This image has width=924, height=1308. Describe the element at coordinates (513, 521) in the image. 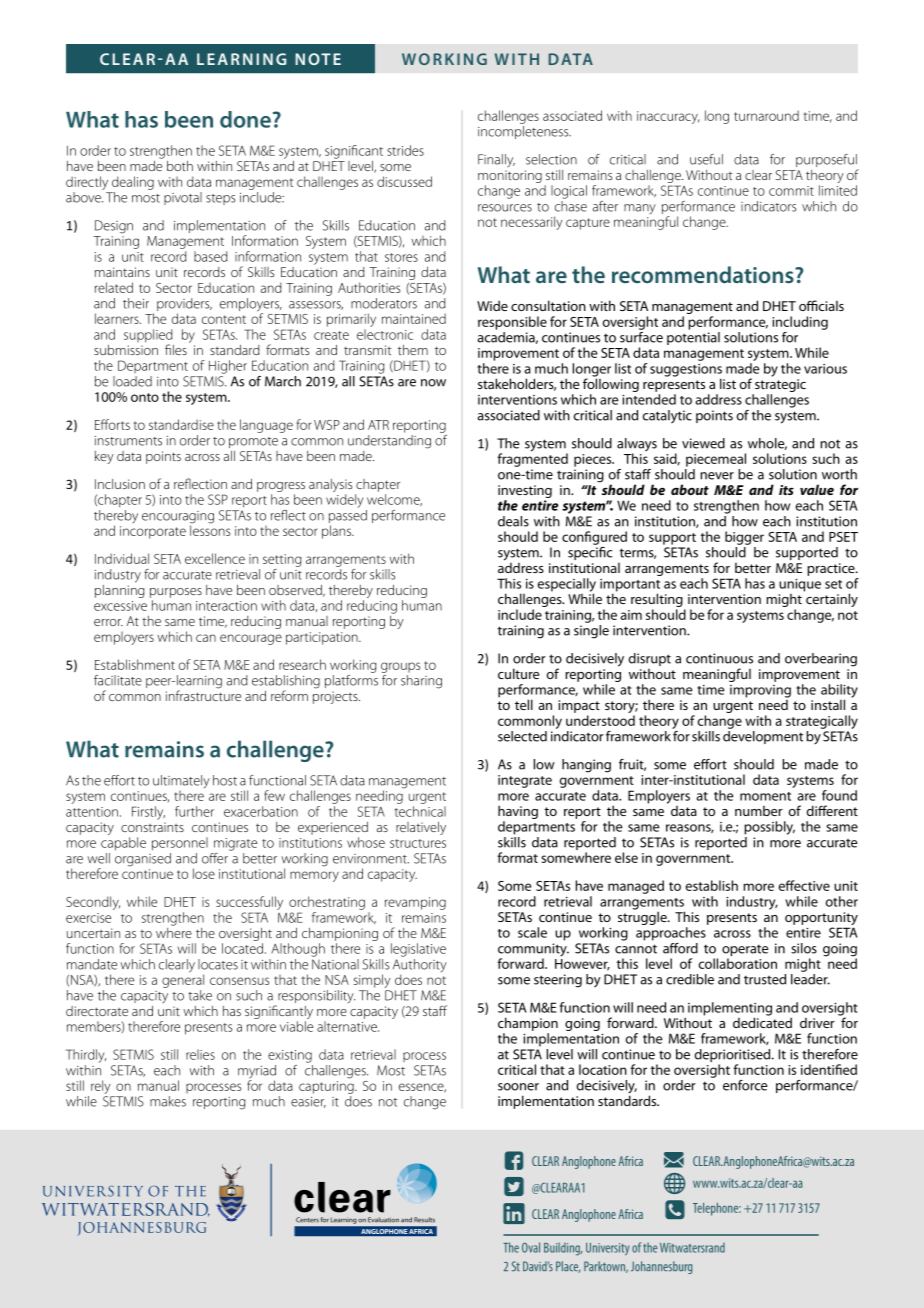

I see `deals` at that location.
